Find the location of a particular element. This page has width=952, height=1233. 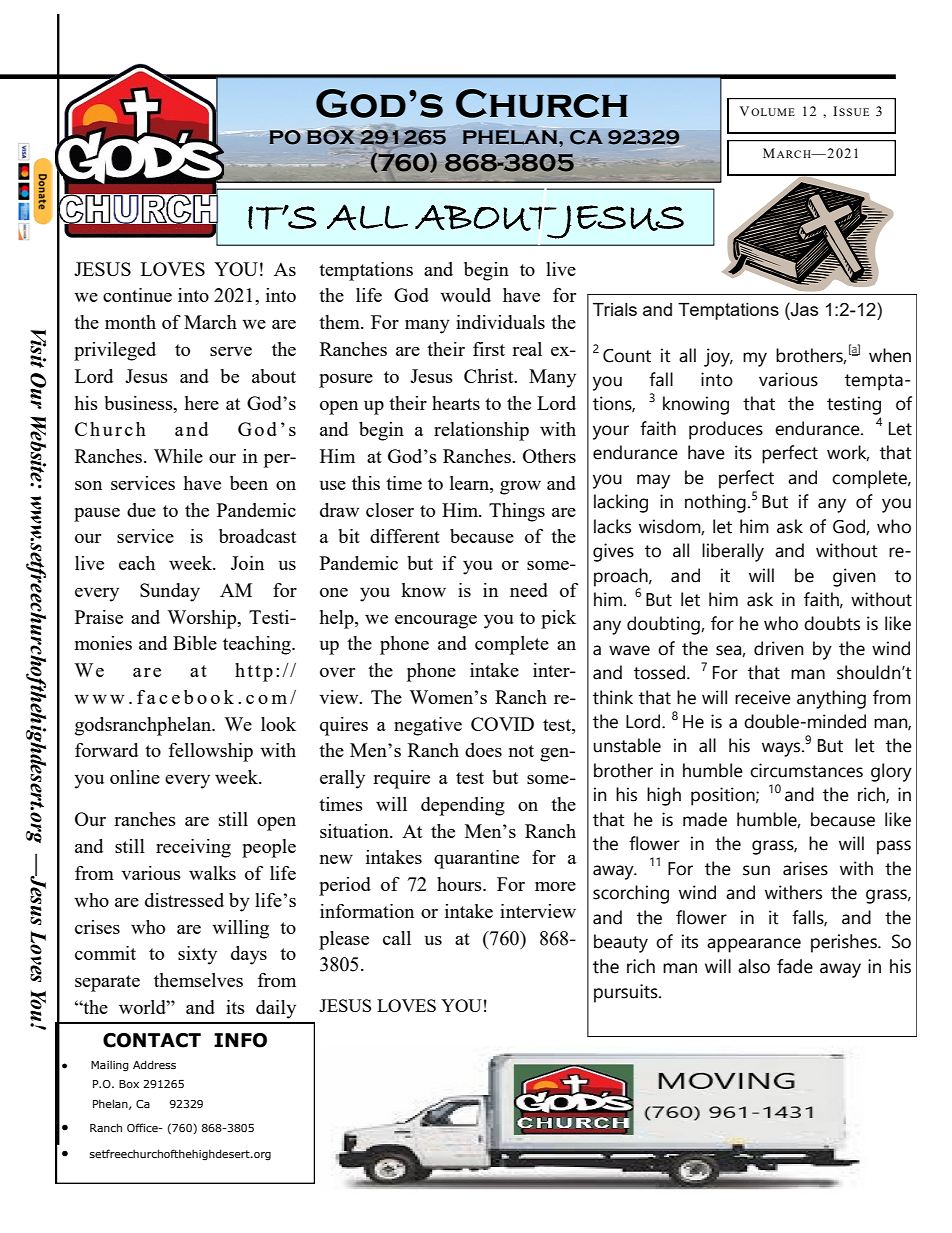

COVID is located at coordinates (502, 724).
